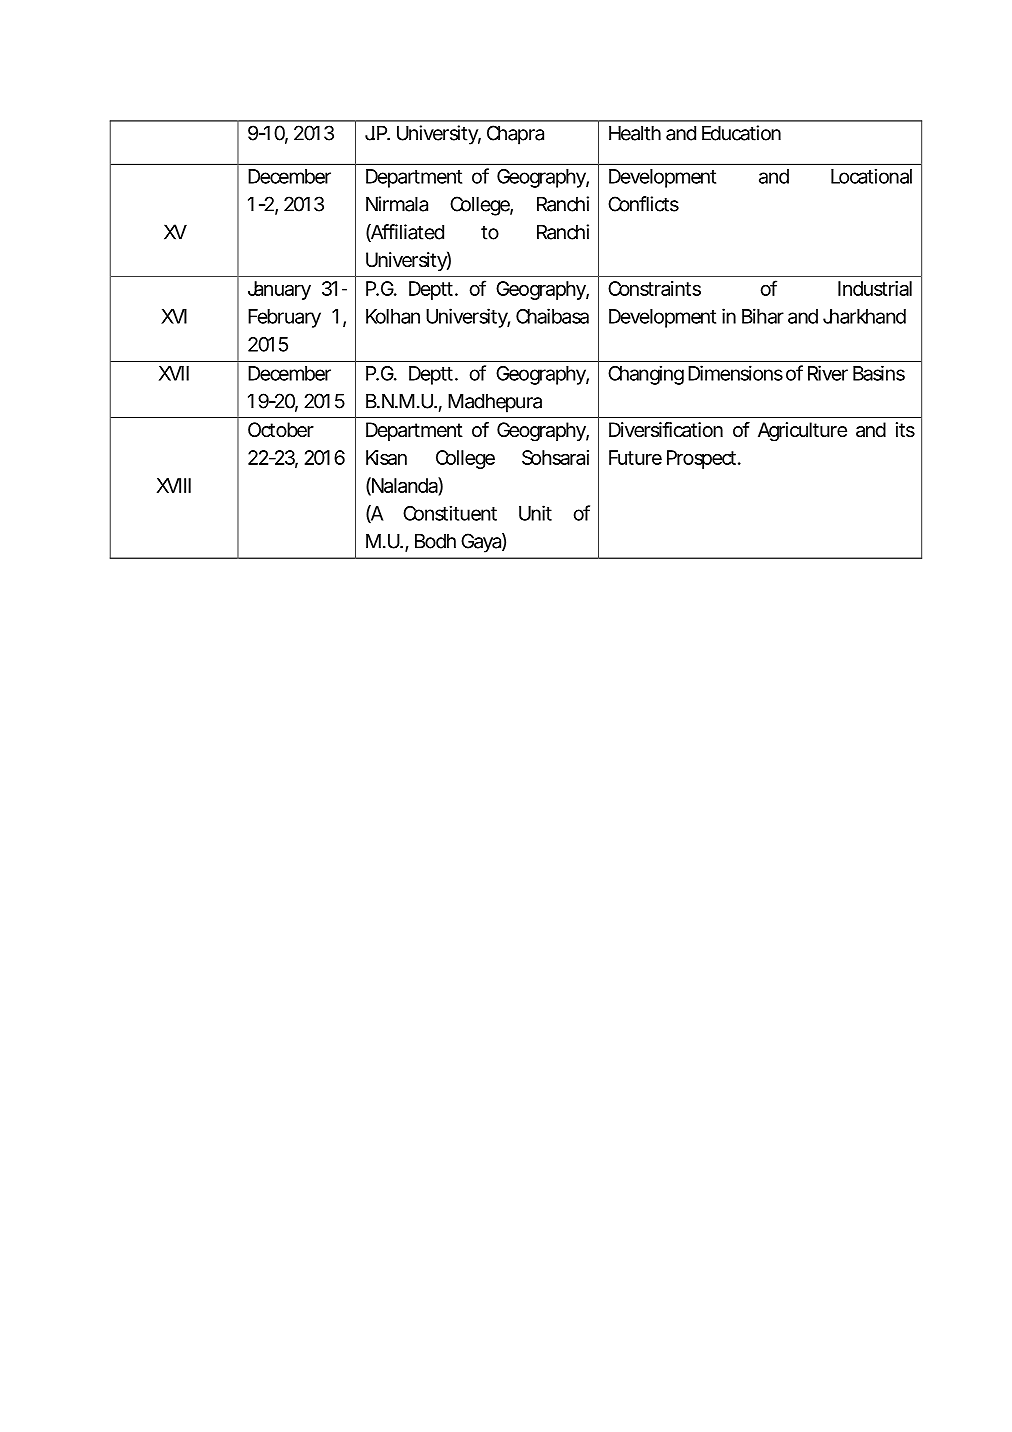 Image resolution: width=1012 pixels, height=1432 pixels. What do you see at coordinates (279, 290) in the image?
I see `January` at bounding box center [279, 290].
